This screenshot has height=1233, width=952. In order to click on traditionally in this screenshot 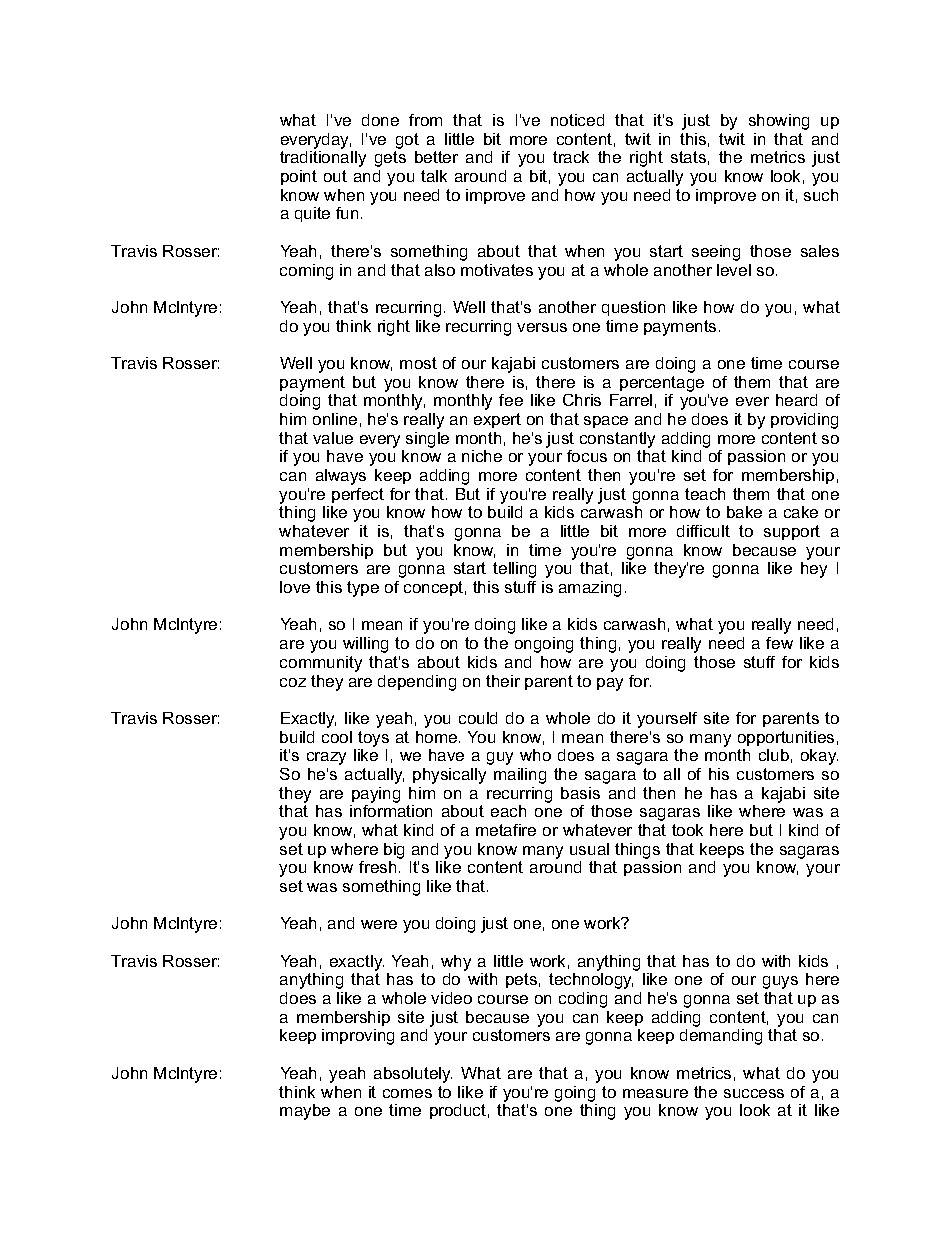, I will do `click(323, 159)`.
